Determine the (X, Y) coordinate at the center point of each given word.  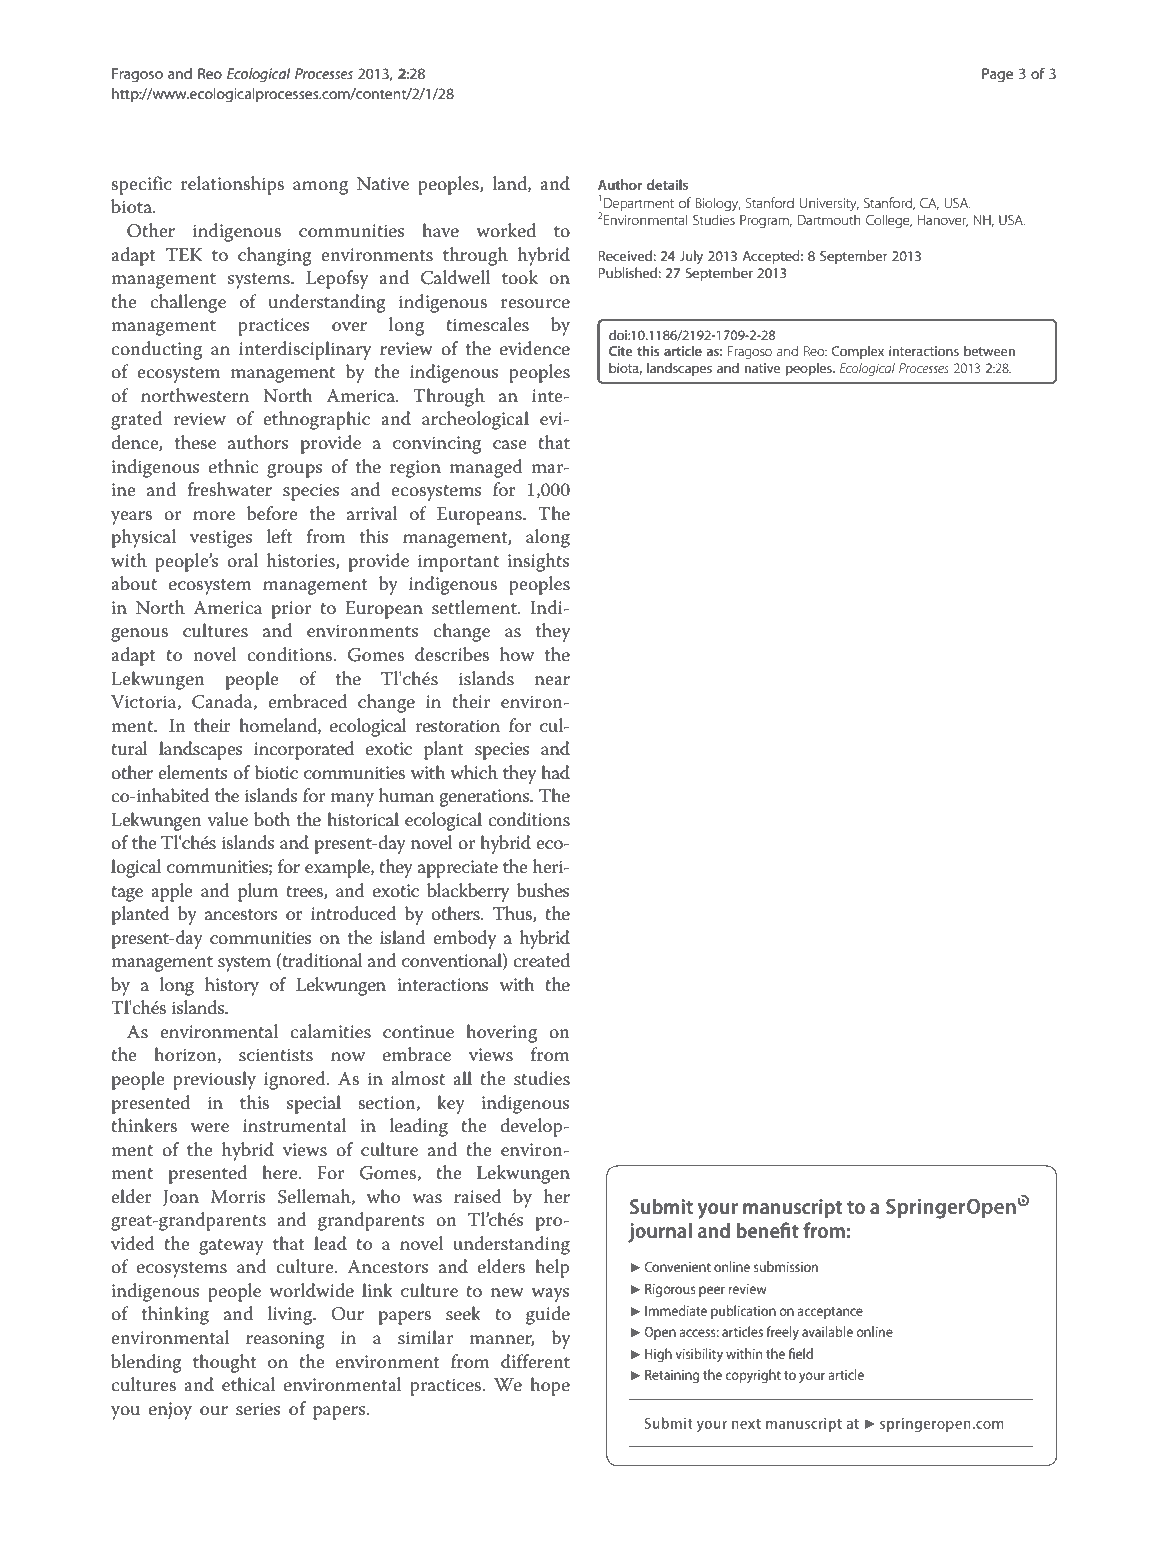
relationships (232, 185)
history (232, 986)
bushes (543, 890)
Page (997, 75)
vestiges (221, 539)
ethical (248, 1384)
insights (538, 562)
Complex (857, 352)
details (667, 184)
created (541, 960)
